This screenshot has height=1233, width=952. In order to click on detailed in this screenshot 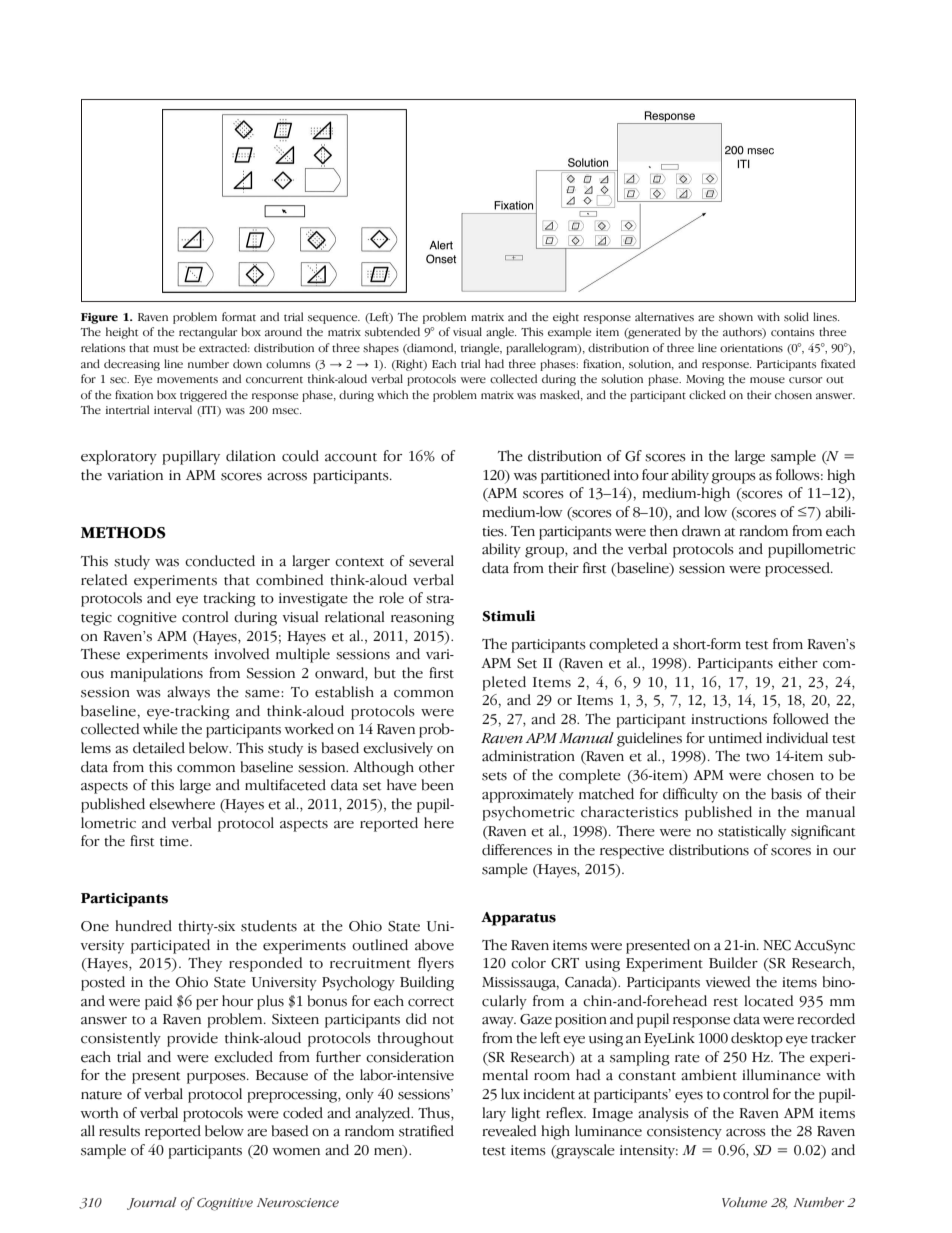, I will do `click(159, 748)`.
